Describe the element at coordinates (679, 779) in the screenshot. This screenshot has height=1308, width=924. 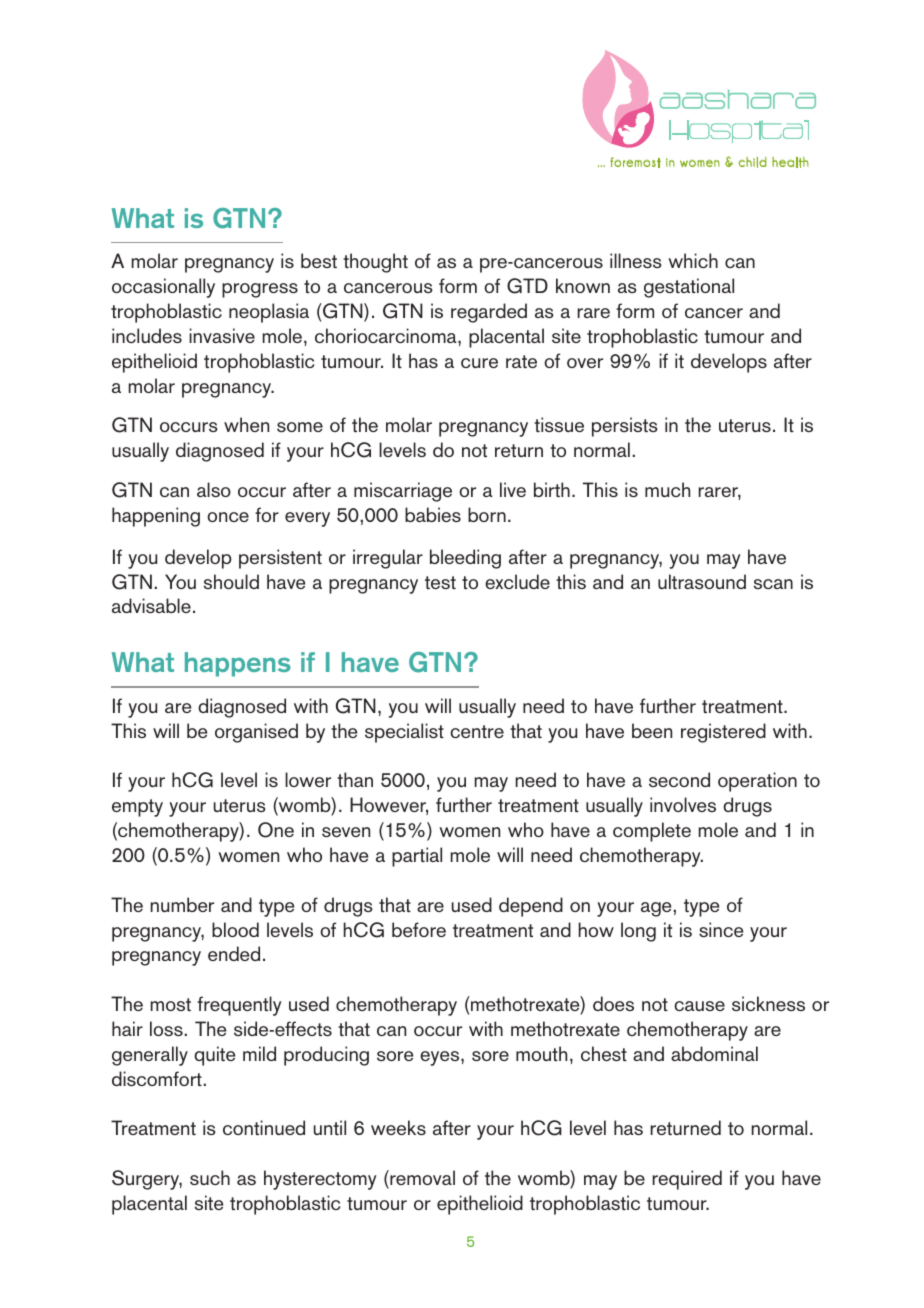
I see `second` at that location.
